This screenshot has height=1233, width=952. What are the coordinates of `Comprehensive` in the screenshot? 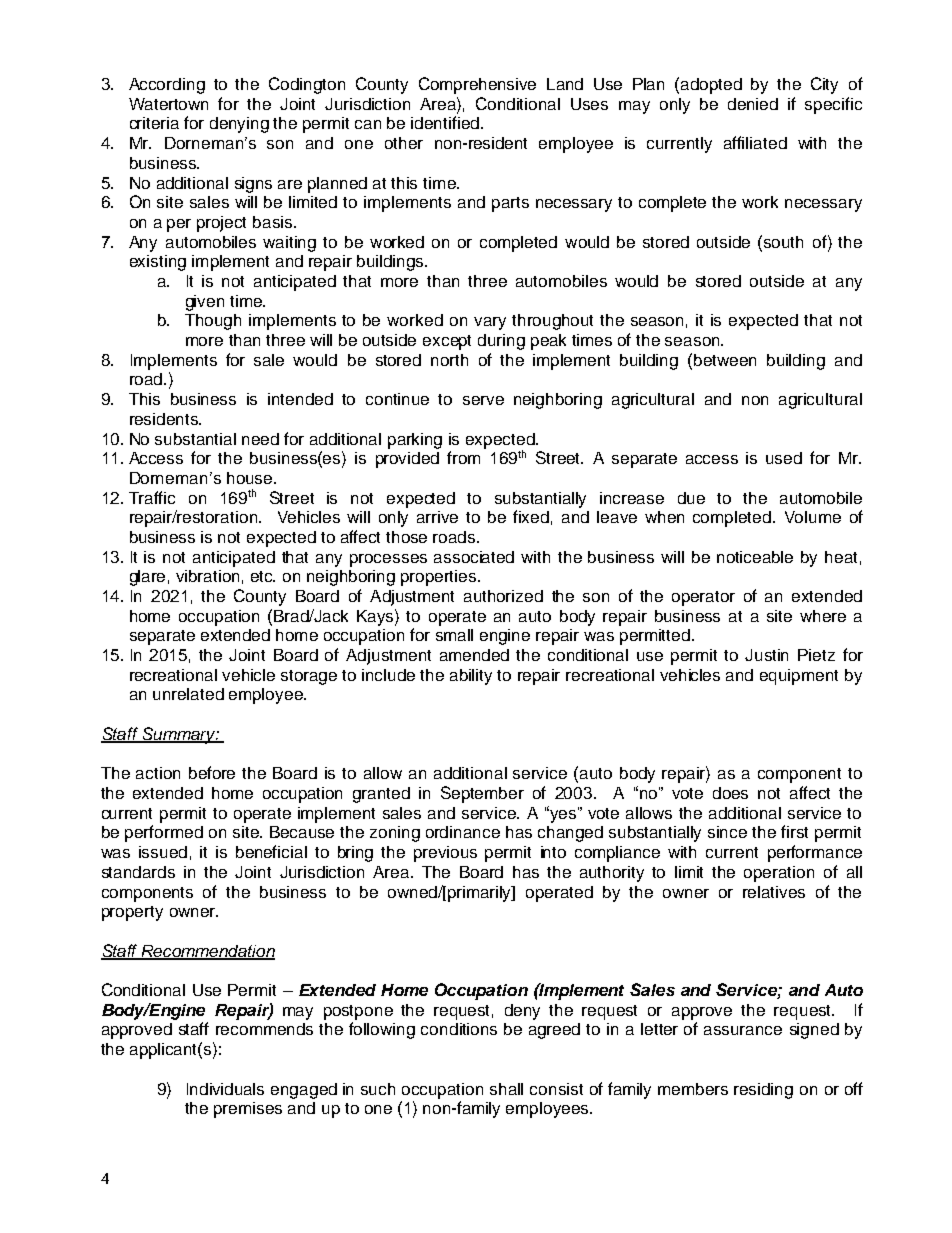 It's located at (477, 85).
